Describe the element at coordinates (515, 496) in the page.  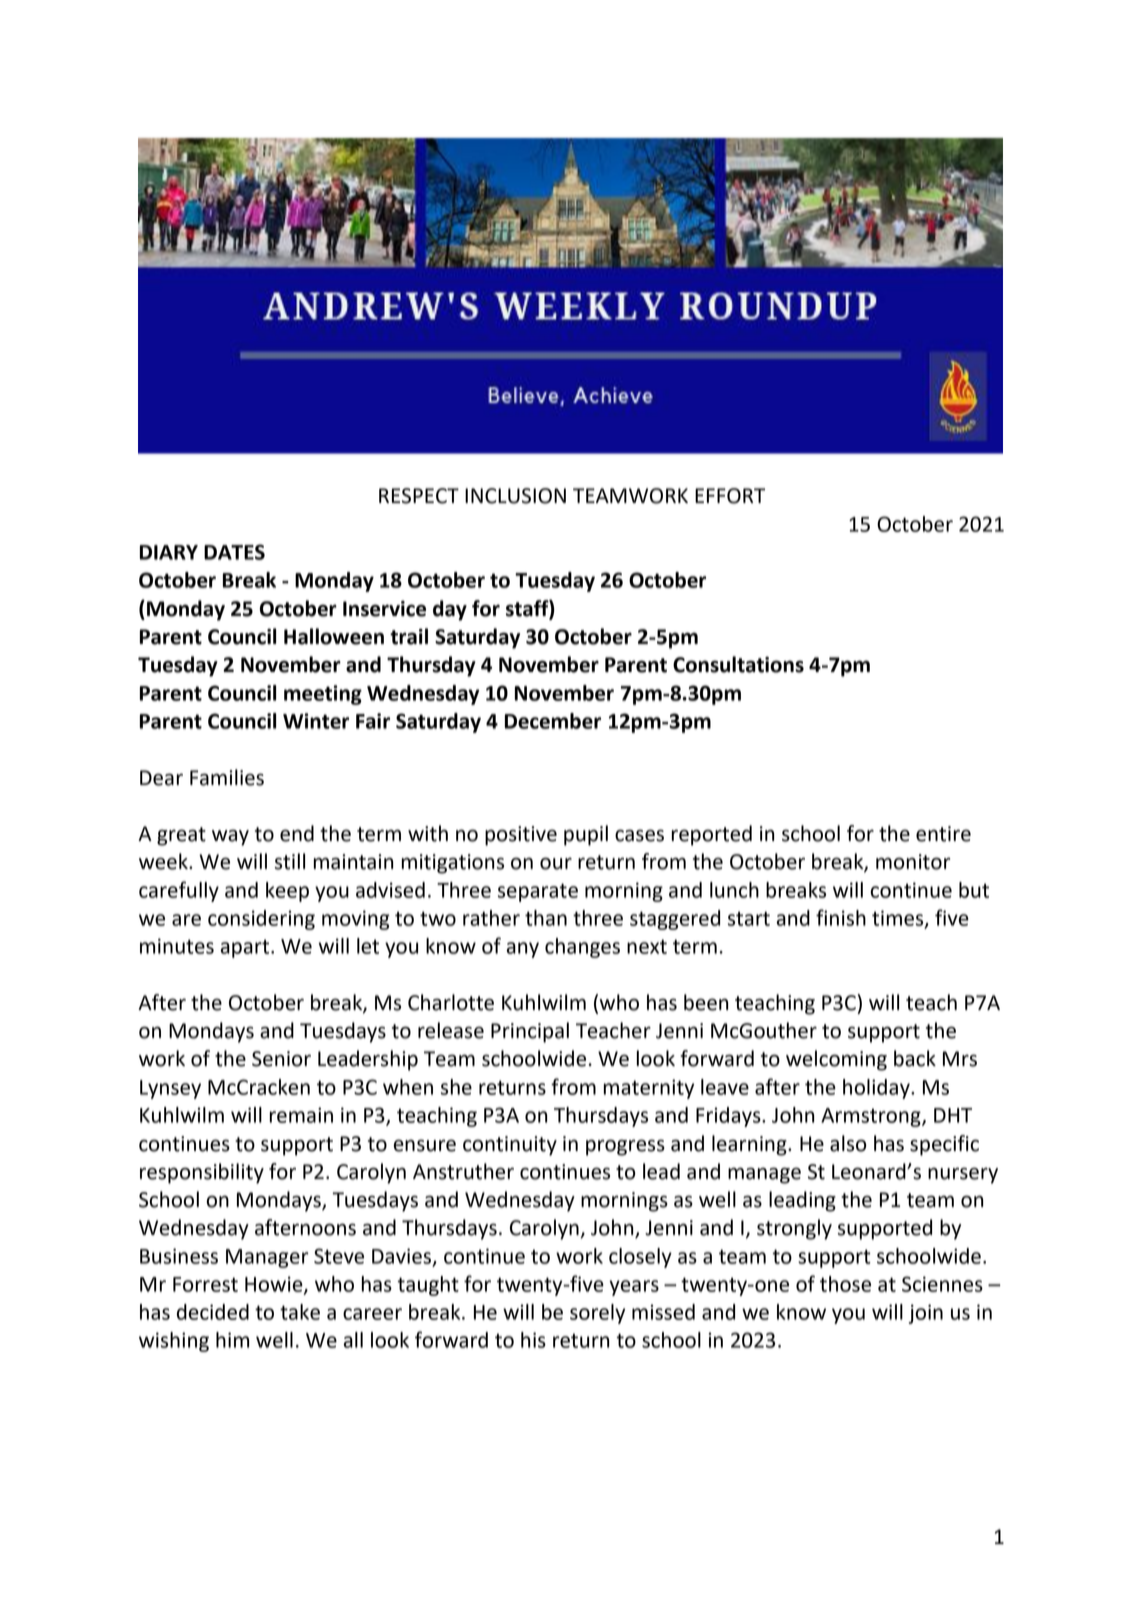
I see `INCLUSION` at that location.
